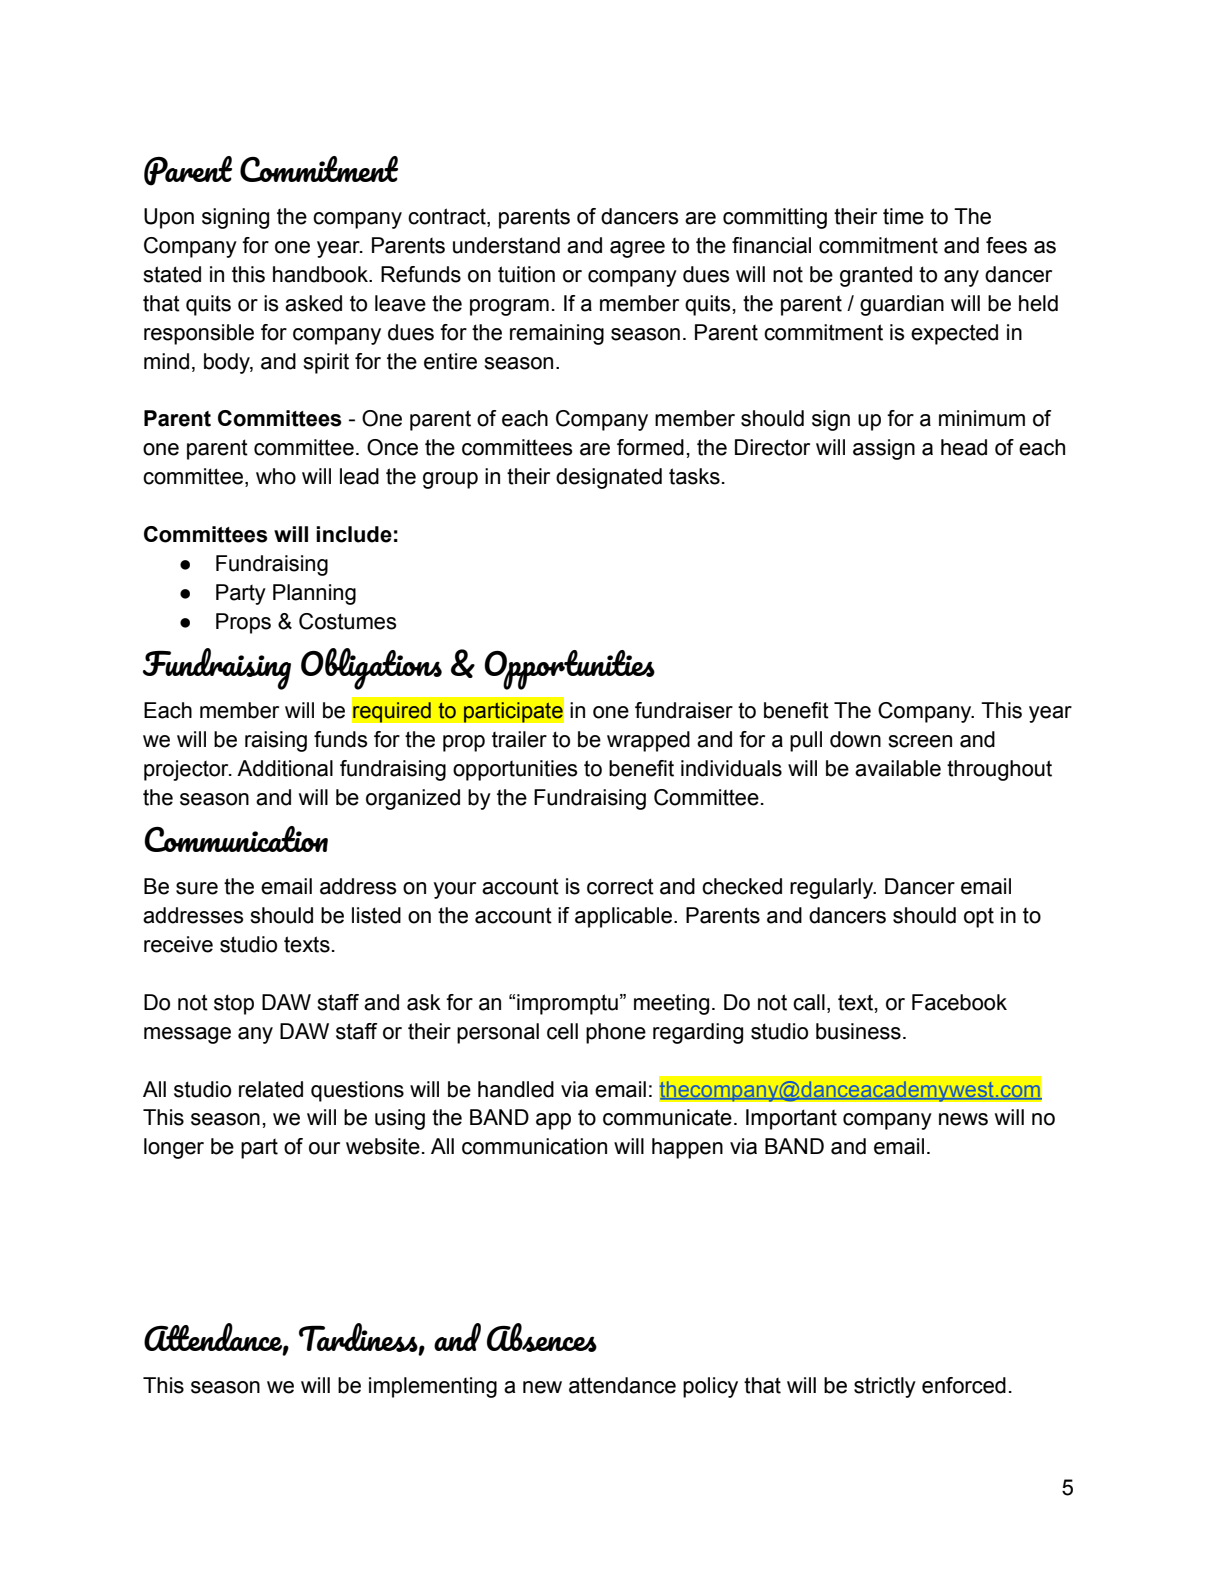 This page has width=1217, height=1575. What do you see at coordinates (637, 249) in the page?
I see `agree` at bounding box center [637, 249].
